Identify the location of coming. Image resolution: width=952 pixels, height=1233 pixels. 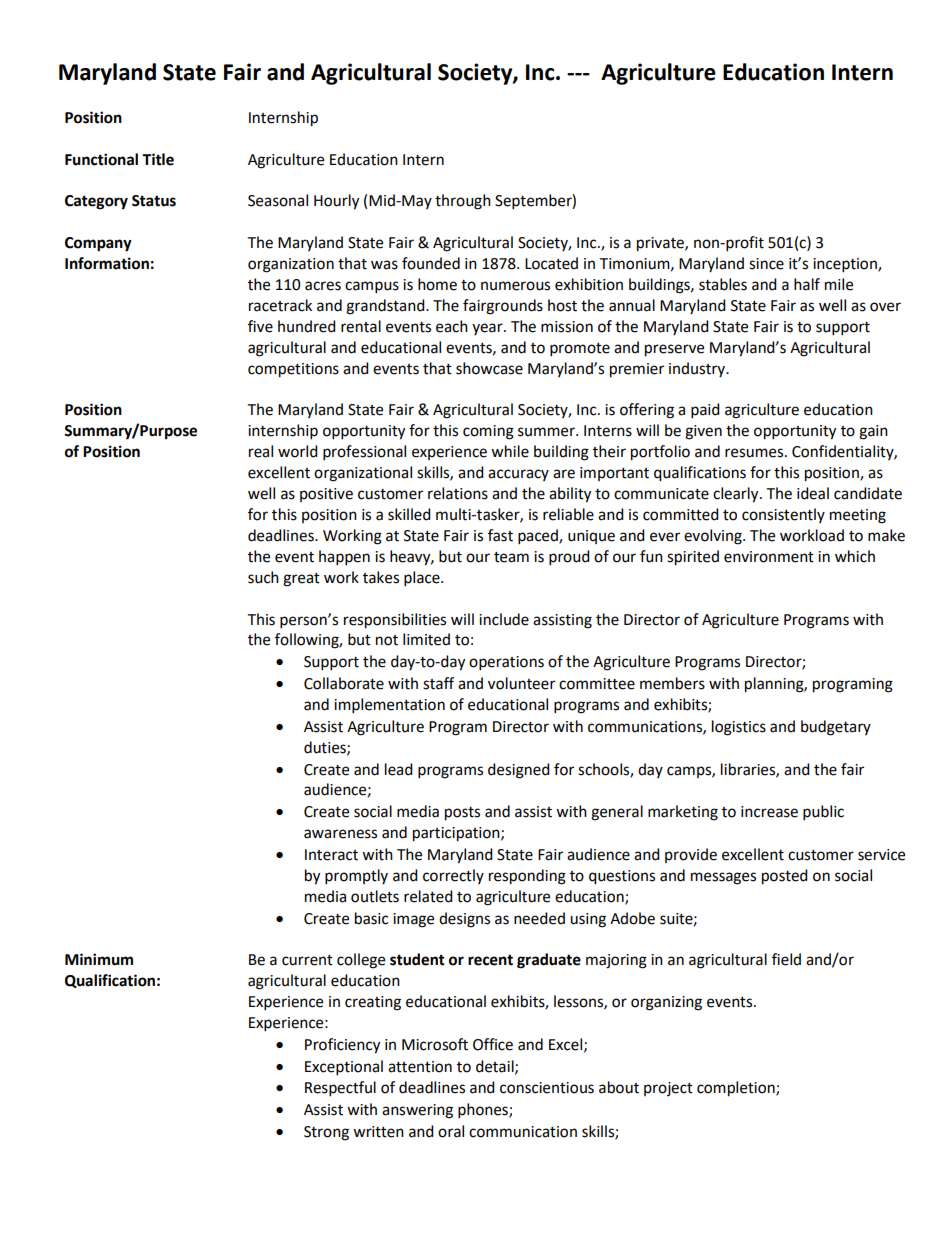
(488, 432).
